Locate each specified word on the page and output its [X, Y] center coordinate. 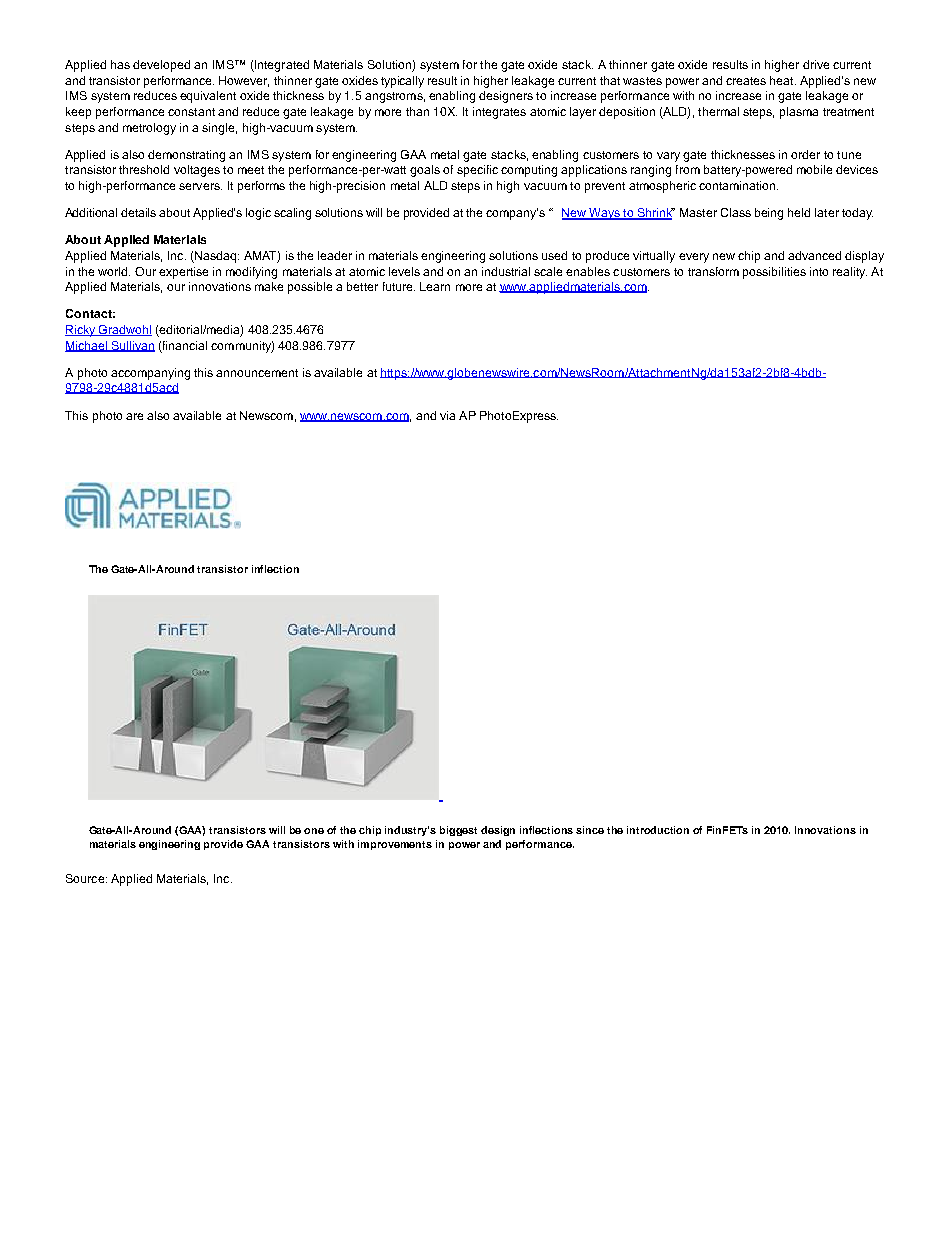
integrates [499, 113]
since [590, 830]
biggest [458, 831]
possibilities [774, 273]
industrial [506, 271]
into [819, 271]
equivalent [208, 97]
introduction [658, 830]
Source [86, 878]
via [447, 415]
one [314, 831]
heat [783, 80]
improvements [395, 845]
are [134, 416]
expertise [183, 273]
